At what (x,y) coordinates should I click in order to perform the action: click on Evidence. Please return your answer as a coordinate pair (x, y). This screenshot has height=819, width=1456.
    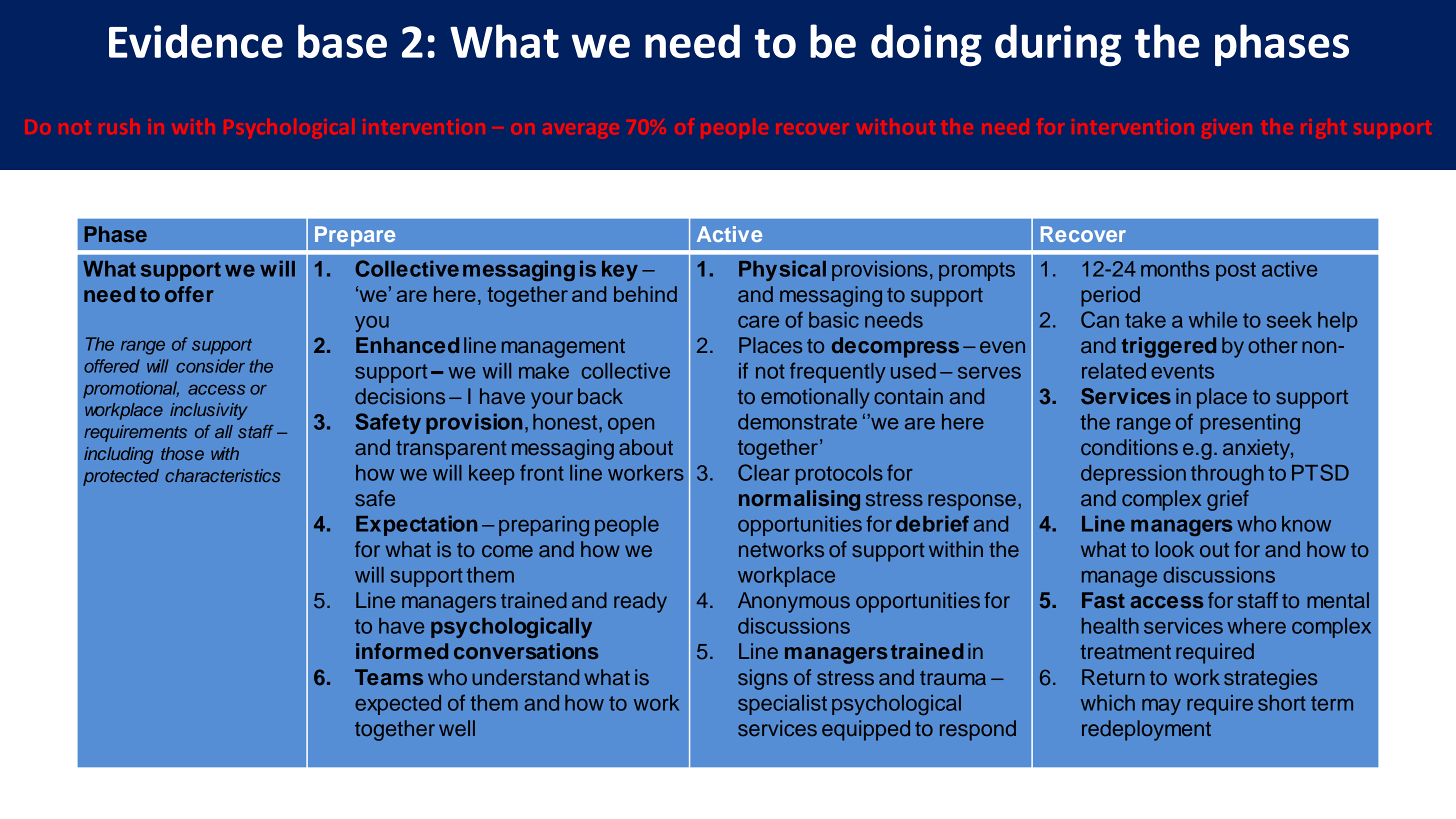
    Looking at the image, I should click on (196, 41).
